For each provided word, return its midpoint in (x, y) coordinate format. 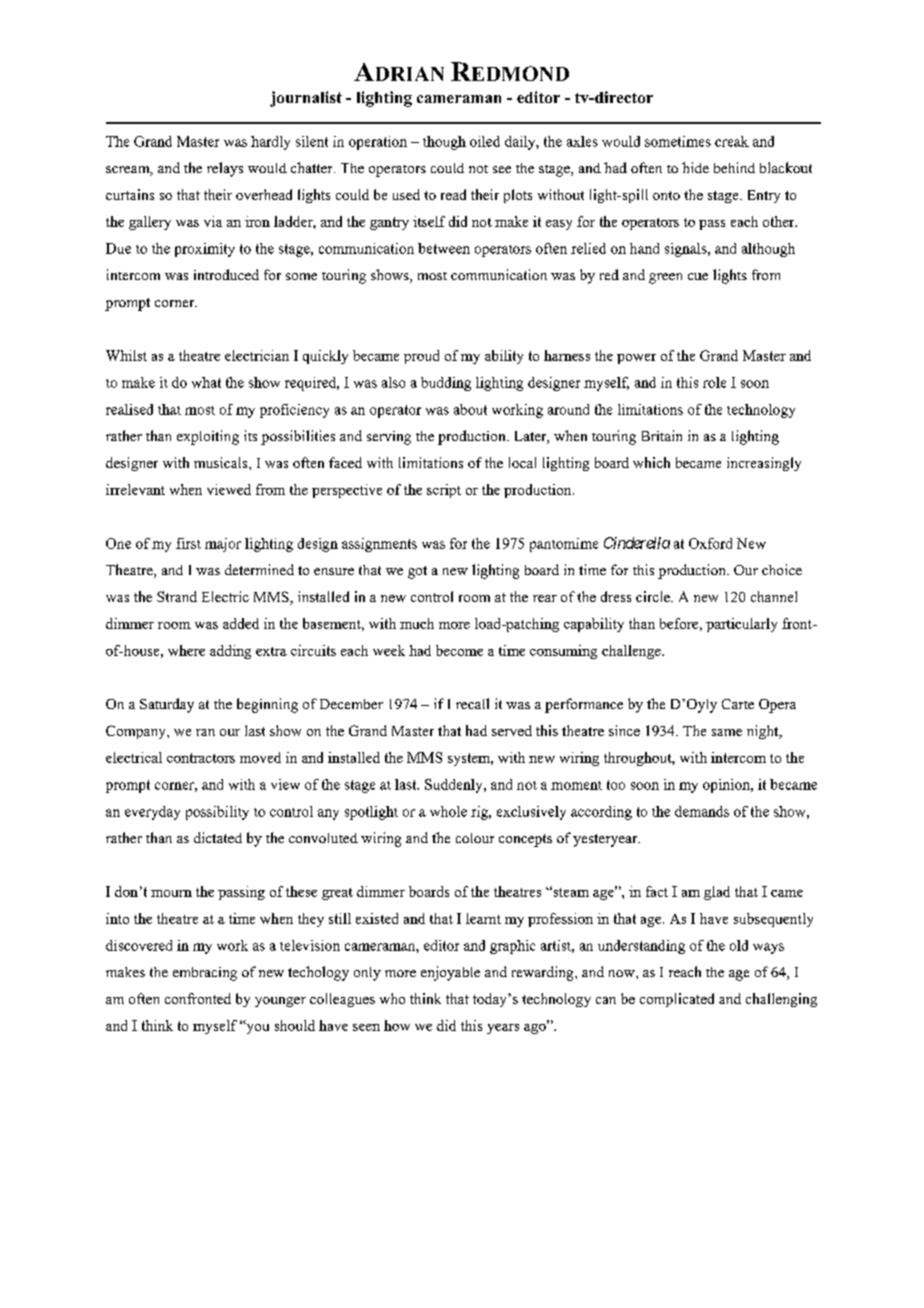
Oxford (710, 543)
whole (448, 811)
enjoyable (450, 973)
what (206, 382)
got (417, 572)
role (714, 382)
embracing (205, 974)
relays (225, 169)
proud (421, 357)
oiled (485, 141)
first (188, 543)
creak (732, 141)
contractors (201, 758)
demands (702, 811)
